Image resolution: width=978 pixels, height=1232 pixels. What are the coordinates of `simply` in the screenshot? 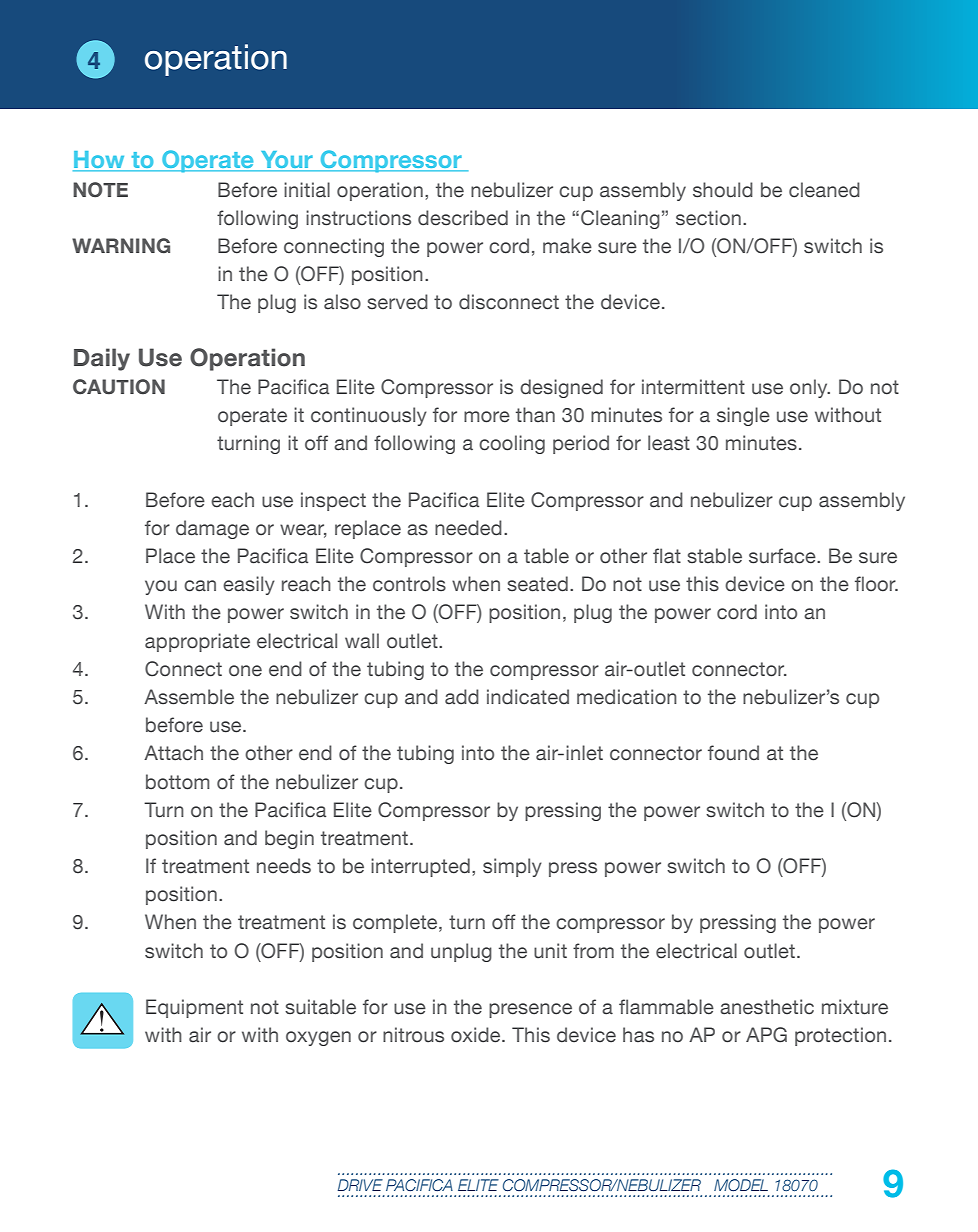 It's located at (512, 867).
